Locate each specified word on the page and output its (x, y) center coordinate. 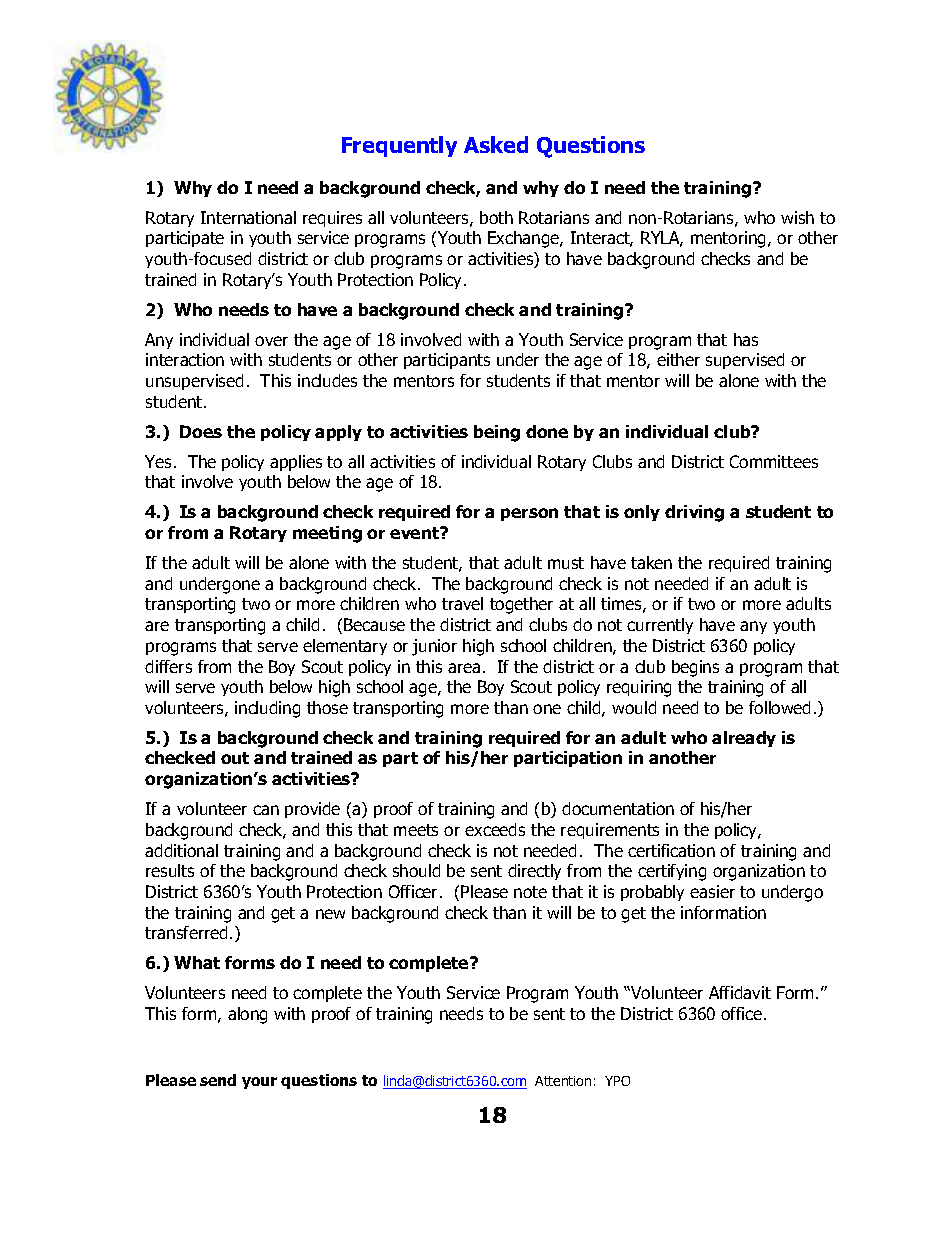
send (218, 1080)
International (248, 217)
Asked (496, 144)
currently (660, 626)
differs (168, 666)
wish (797, 217)
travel (462, 603)
